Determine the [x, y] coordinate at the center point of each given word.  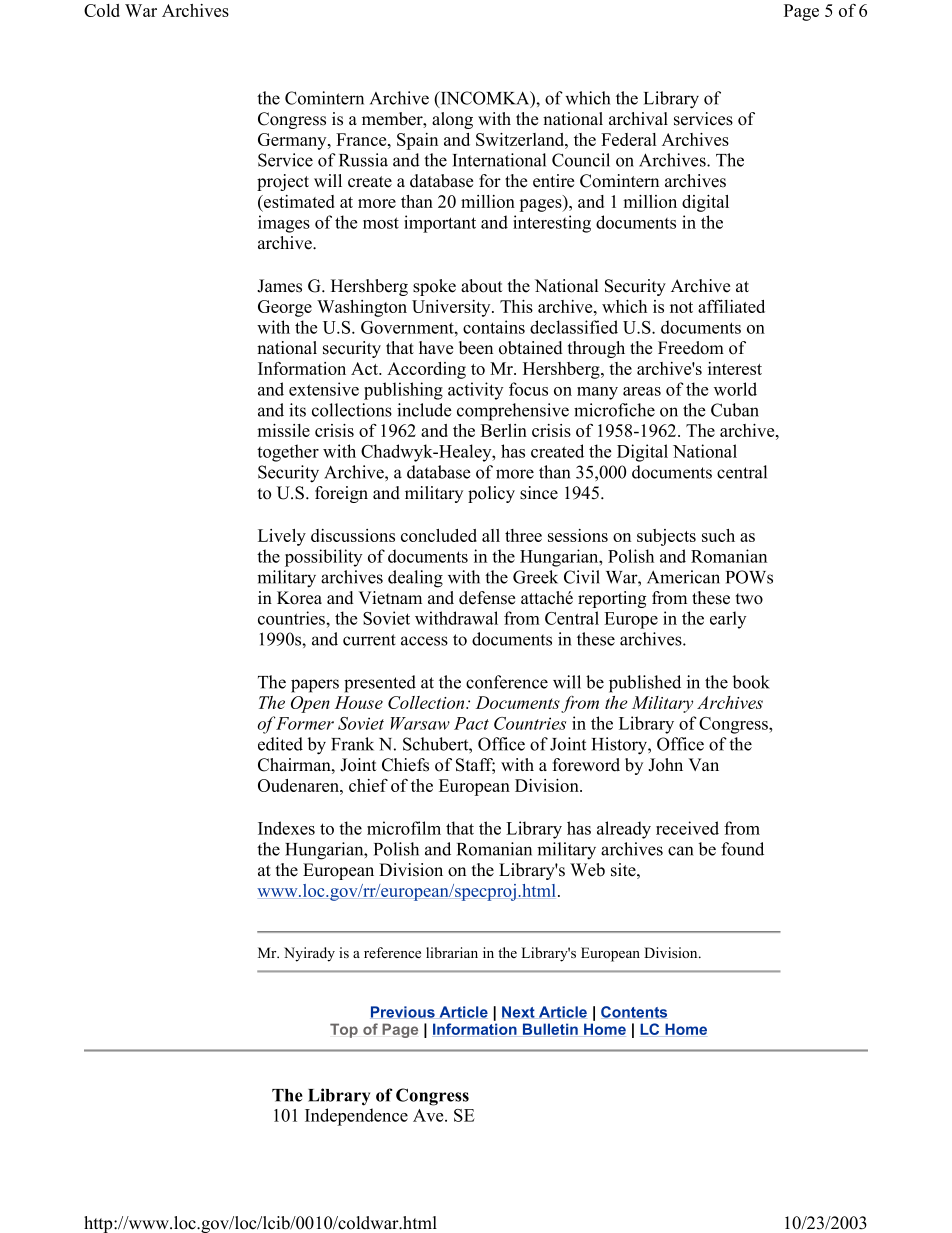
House [359, 702]
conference [507, 682]
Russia [363, 160]
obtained [531, 348]
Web [587, 870]
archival [638, 119]
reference [392, 952]
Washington [362, 308]
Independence [356, 1117]
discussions [353, 535]
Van [703, 764]
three [523, 535]
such [718, 535]
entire [553, 181]
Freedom [691, 348]
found [742, 849]
